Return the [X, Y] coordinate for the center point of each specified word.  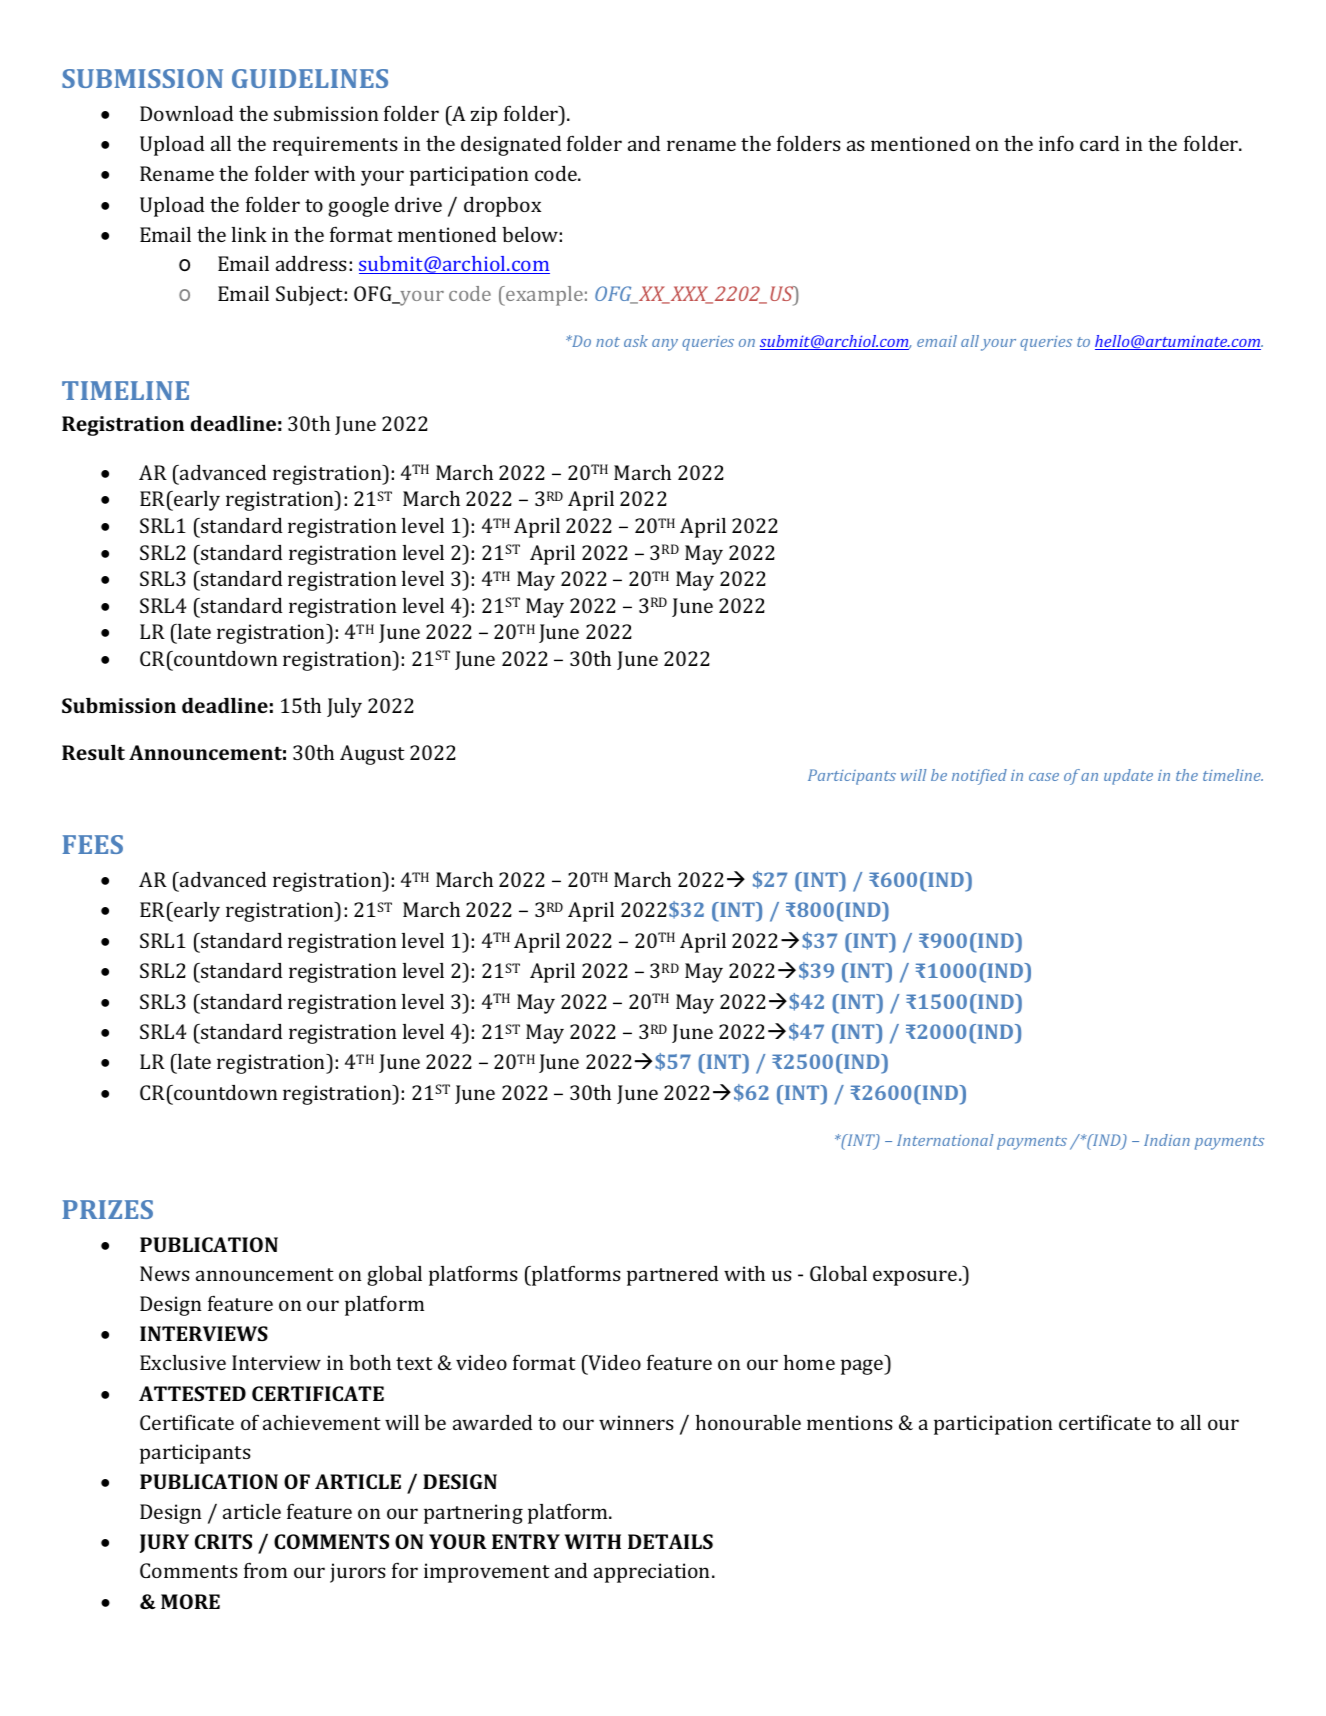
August [372, 755]
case [1044, 777]
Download [186, 113]
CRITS [223, 1541]
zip [484, 116]
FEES [92, 844]
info [1056, 143]
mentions [850, 1422]
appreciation [653, 1573]
